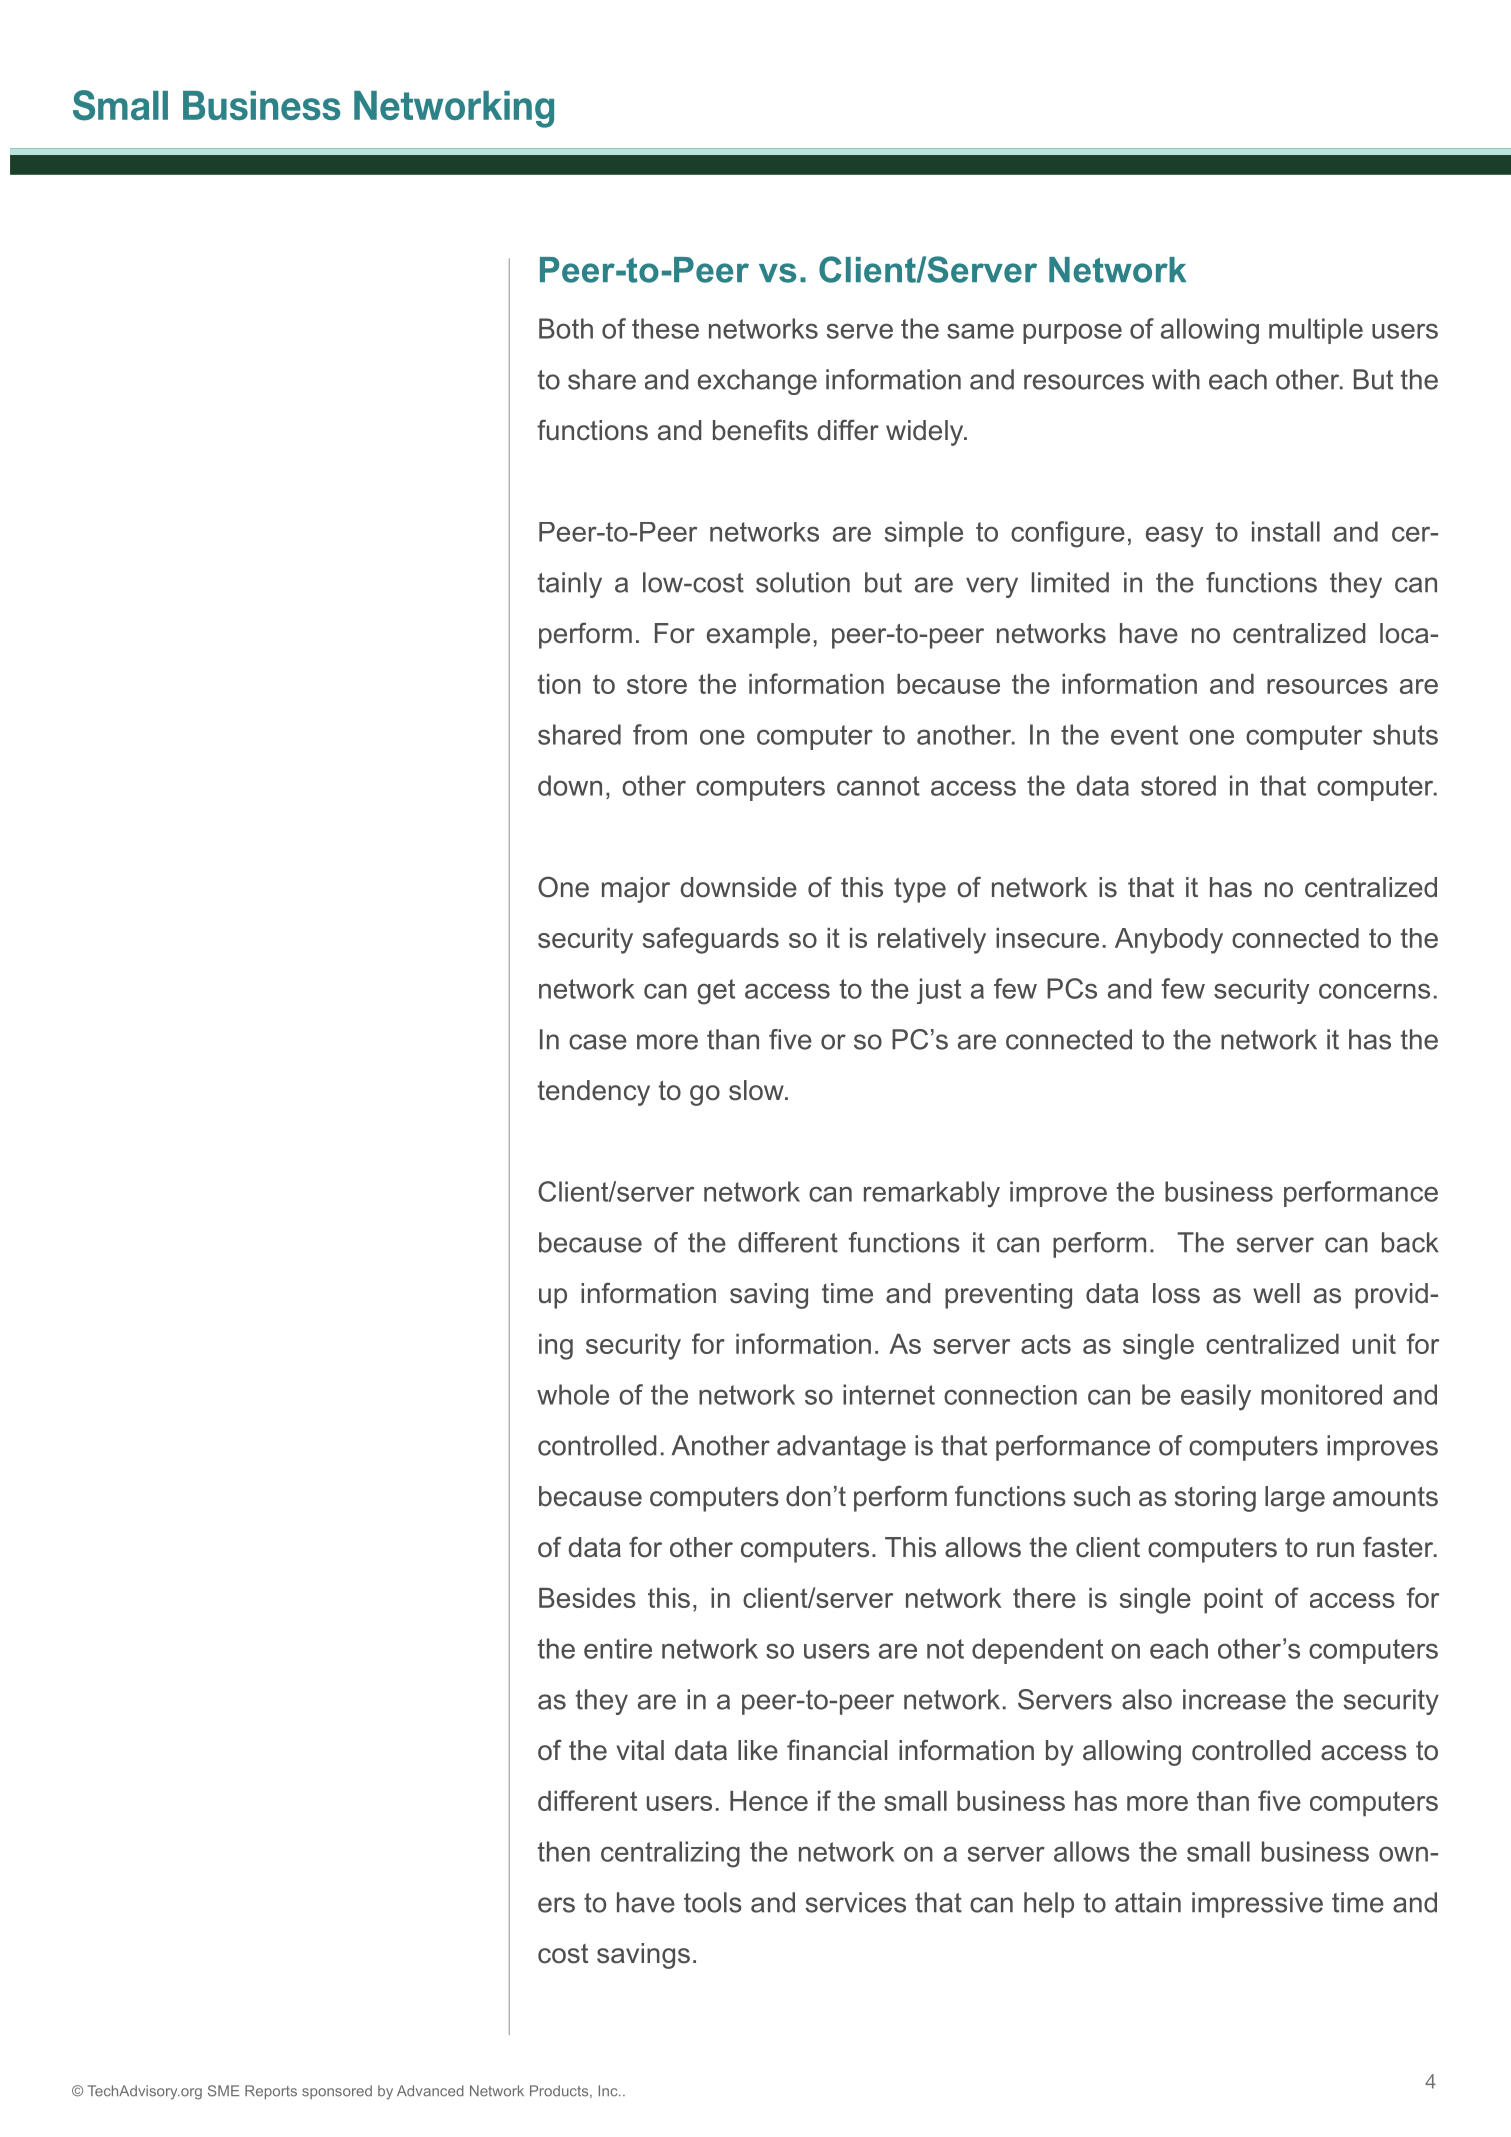  I want to click on financial, so click(837, 1750).
